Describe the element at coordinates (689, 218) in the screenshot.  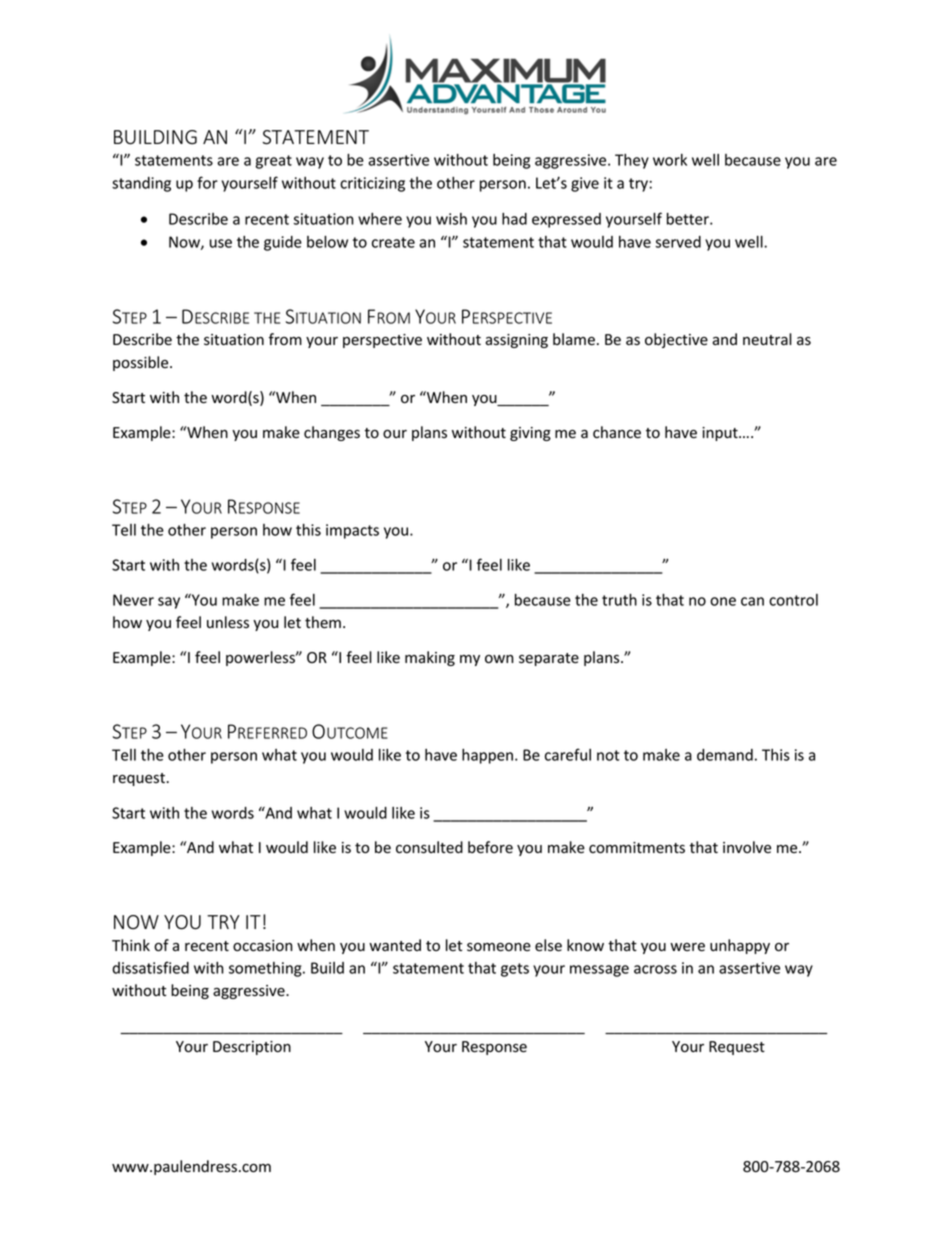
I see `better` at that location.
